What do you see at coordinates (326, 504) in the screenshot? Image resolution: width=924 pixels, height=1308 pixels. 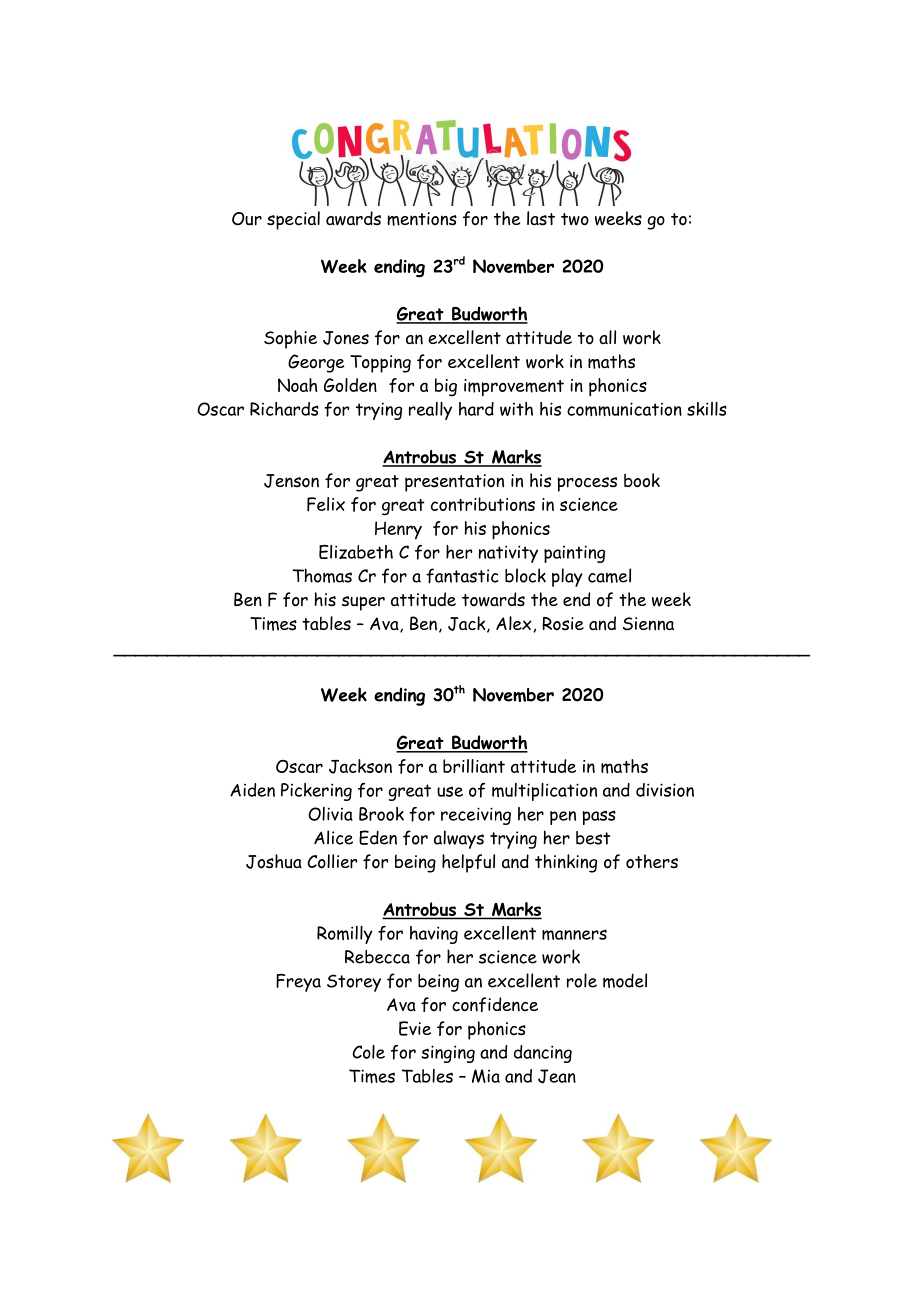 I see `Felix` at bounding box center [326, 504].
